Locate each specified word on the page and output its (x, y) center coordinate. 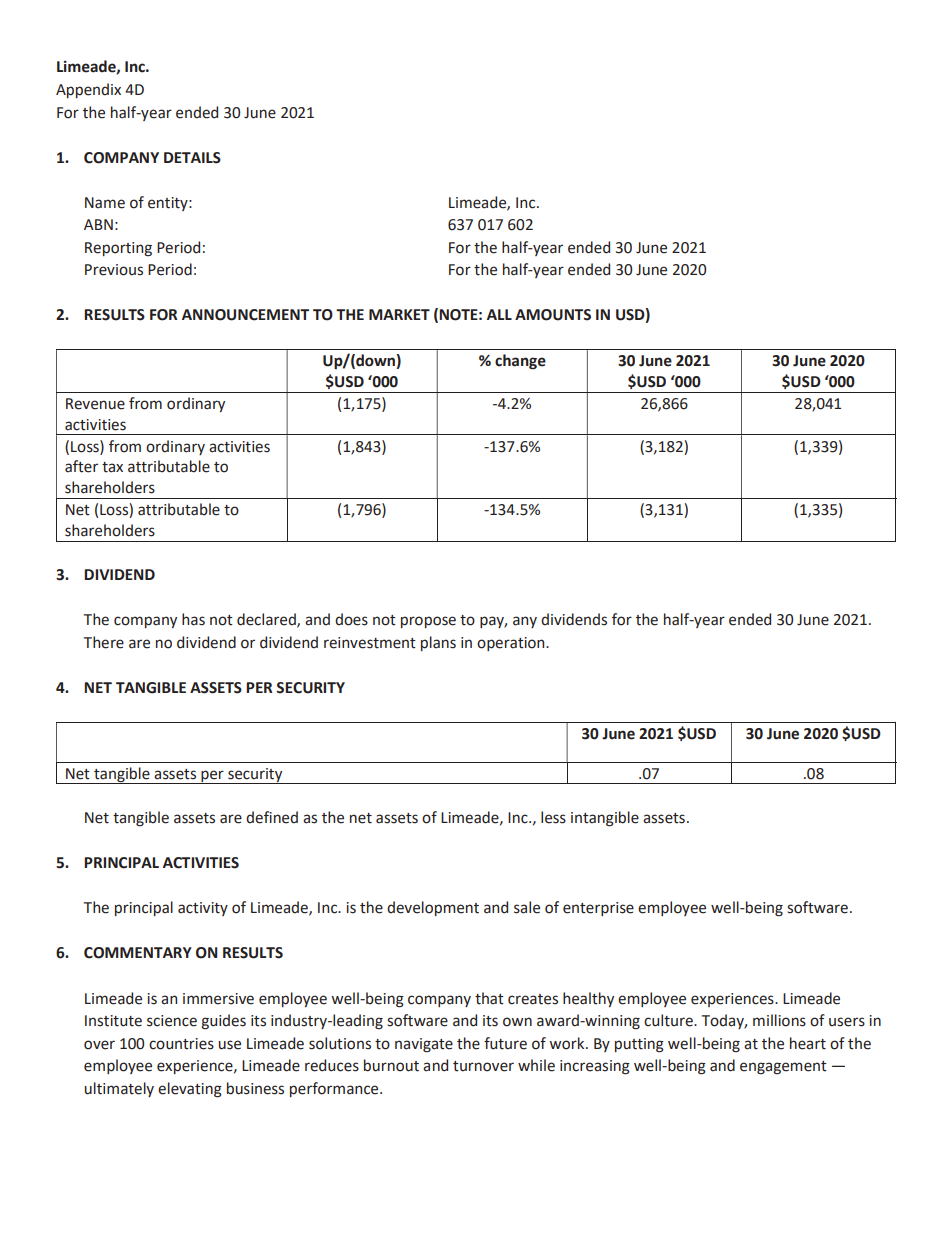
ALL (499, 314)
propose (428, 622)
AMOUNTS (553, 315)
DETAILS (192, 158)
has (193, 619)
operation (512, 644)
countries (181, 1044)
